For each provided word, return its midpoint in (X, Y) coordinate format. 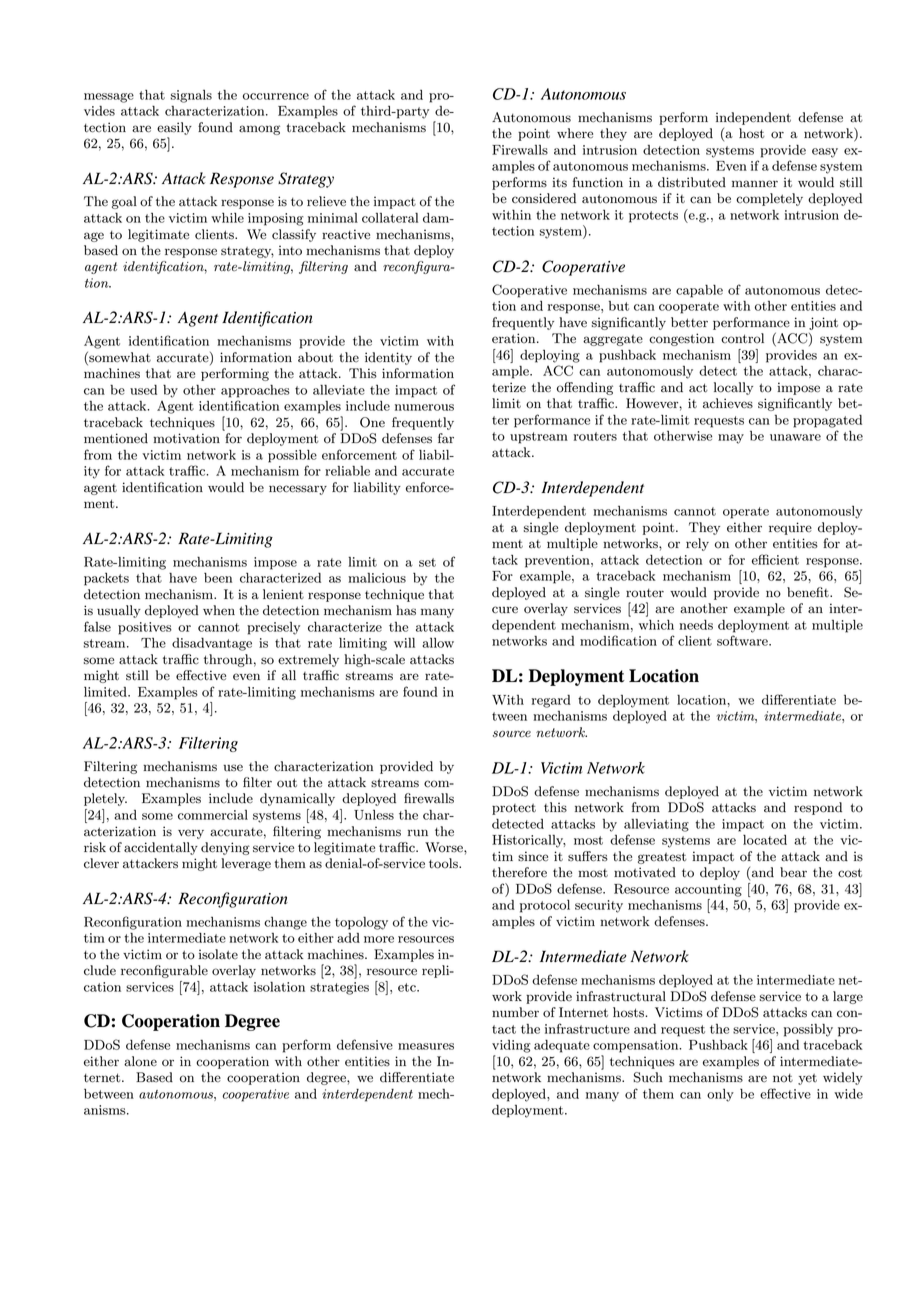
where (575, 133)
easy (825, 153)
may (731, 439)
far (446, 438)
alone (140, 1061)
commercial (213, 815)
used (143, 390)
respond (818, 808)
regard (551, 701)
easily (174, 128)
